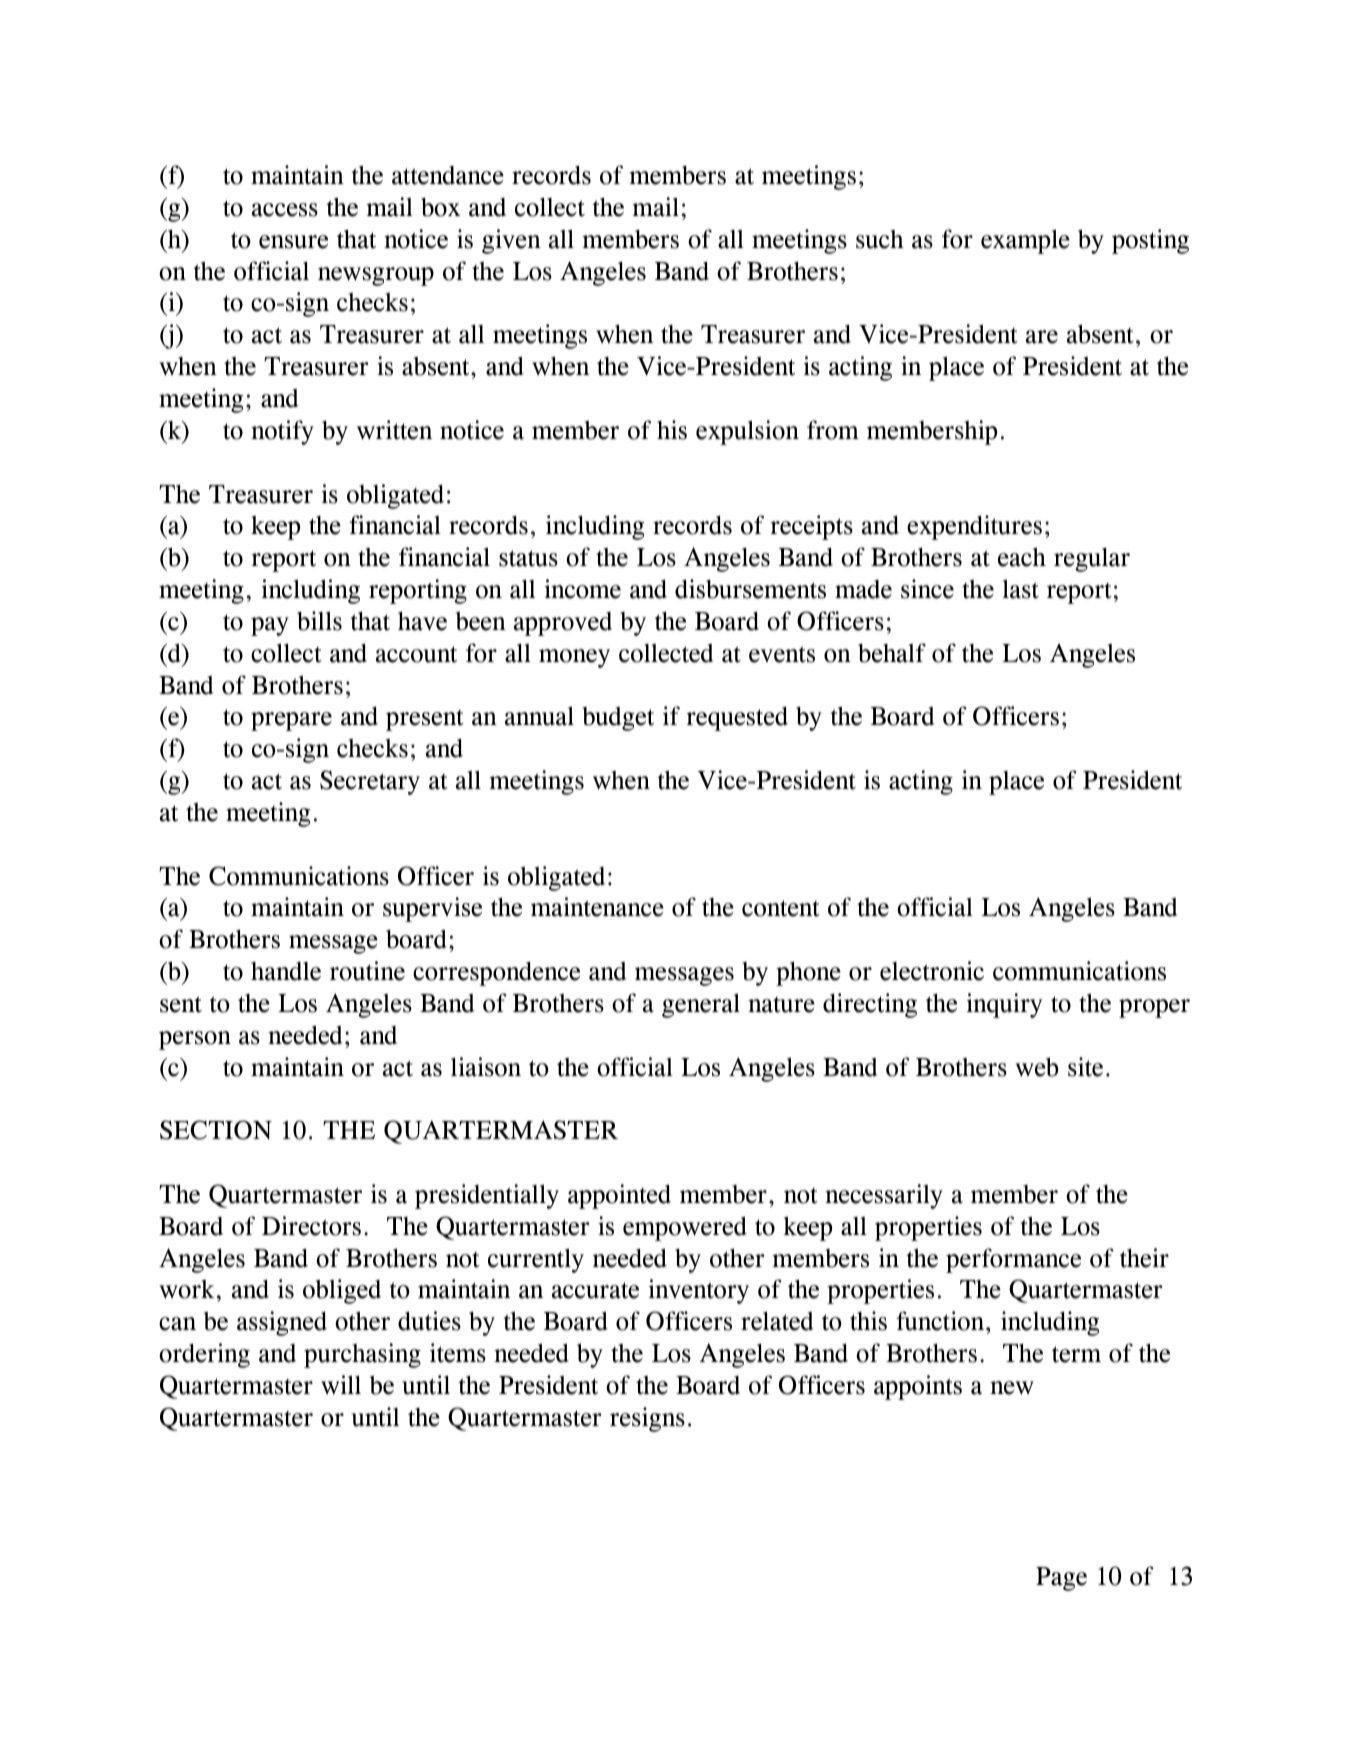 This image has height=1751, width=1353. Describe the element at coordinates (1025, 241) in the image. I see `example` at that location.
